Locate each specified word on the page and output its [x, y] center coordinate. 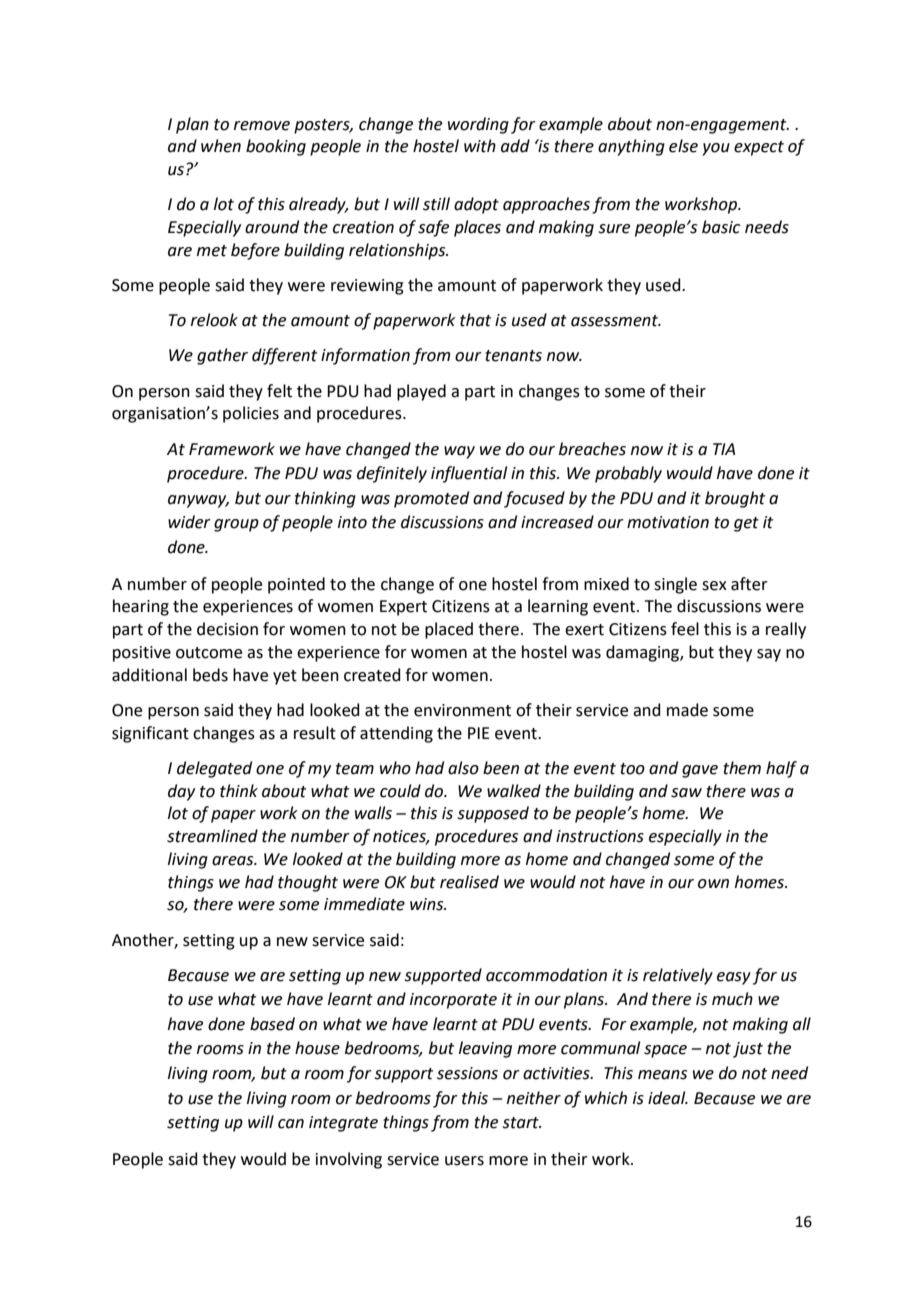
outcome [209, 653]
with [480, 146]
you [716, 149]
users [464, 1161]
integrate [343, 1124]
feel [685, 629]
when [221, 146]
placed [449, 630]
